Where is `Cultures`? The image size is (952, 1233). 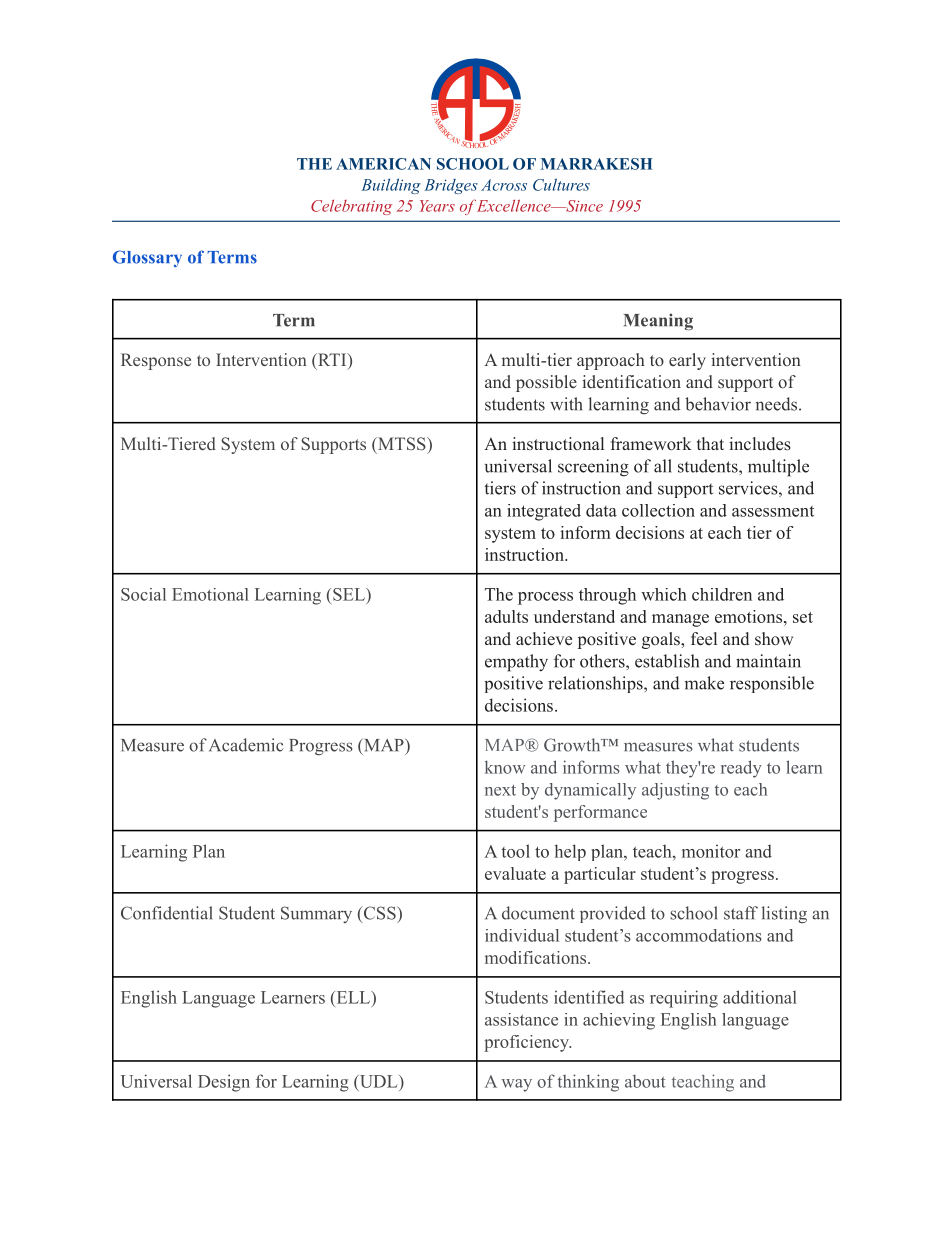 Cultures is located at coordinates (561, 184).
